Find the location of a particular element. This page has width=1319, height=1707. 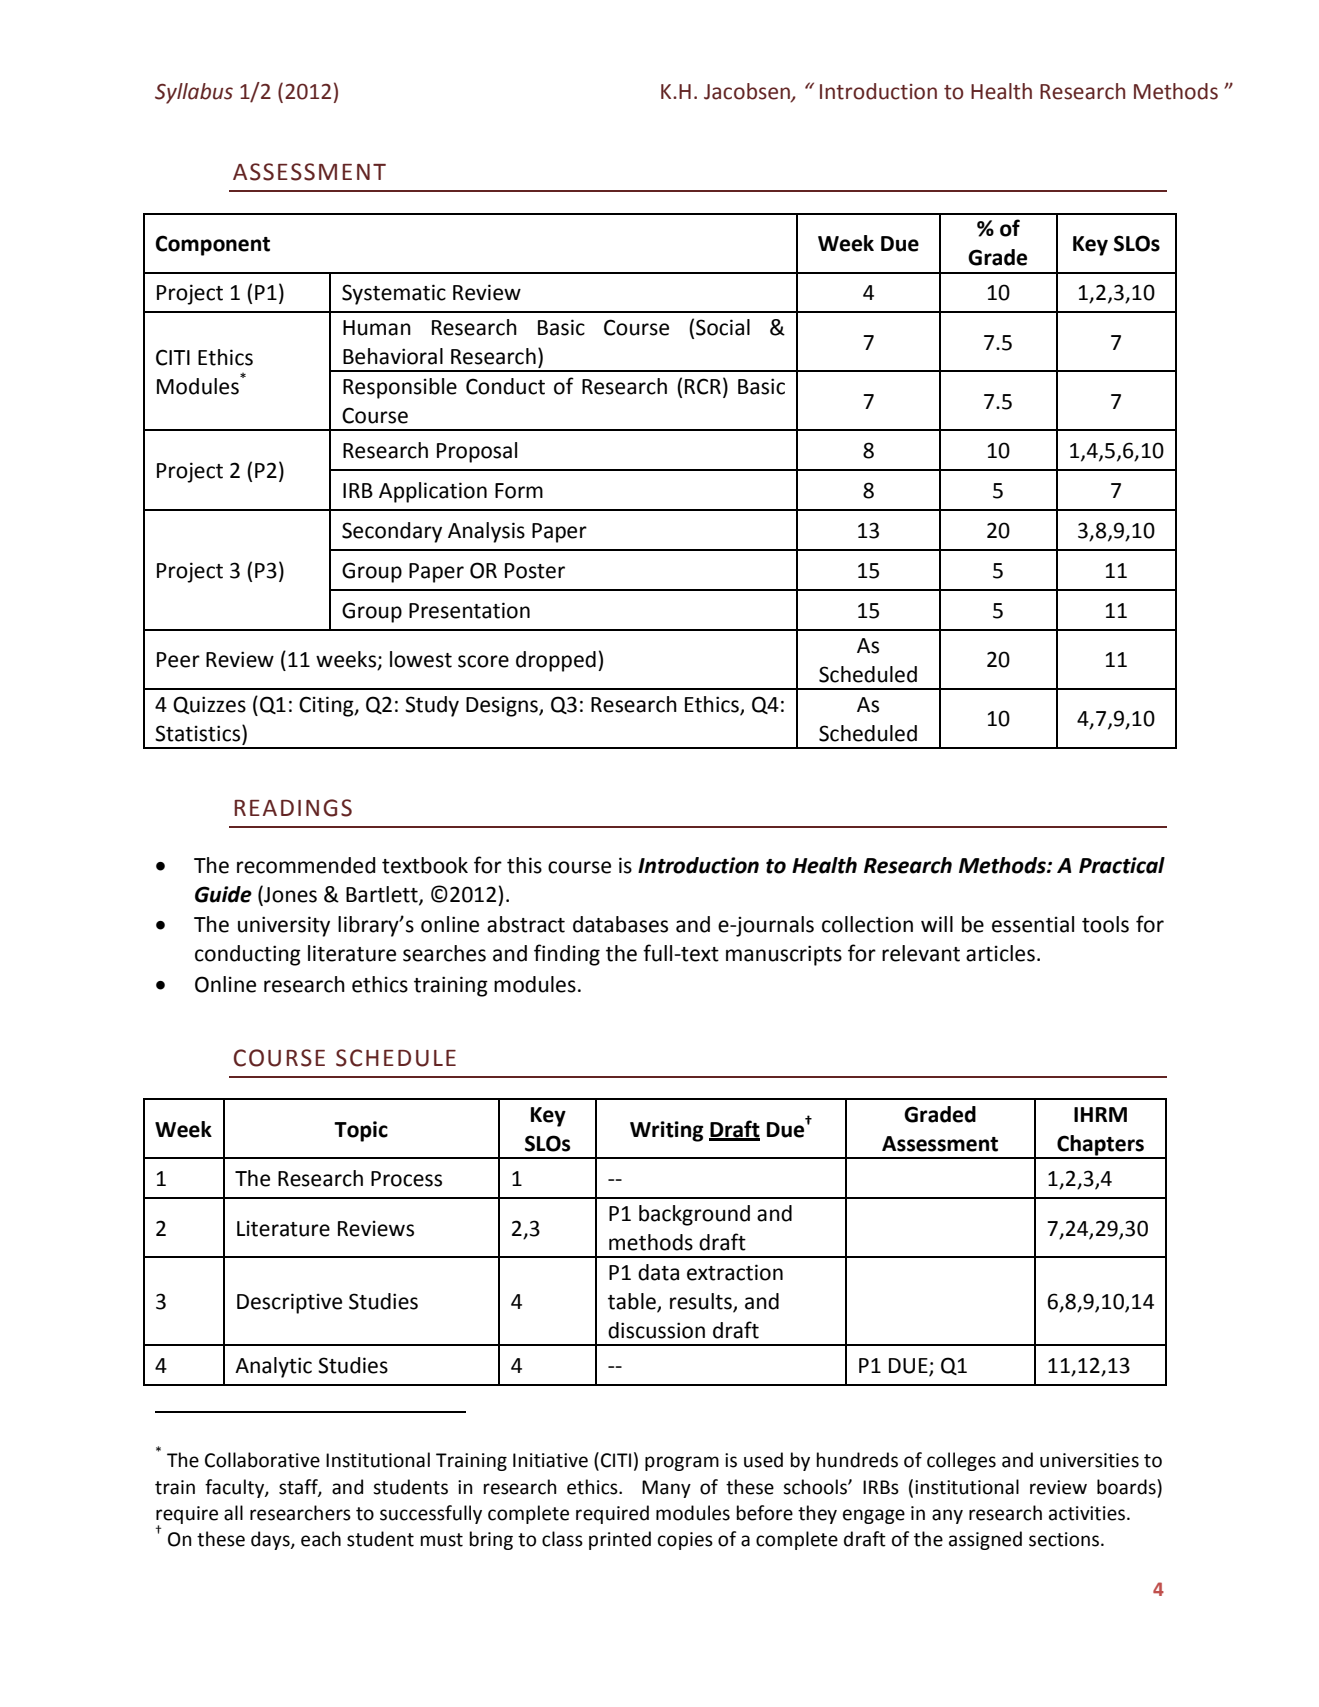

Many is located at coordinates (666, 1489).
